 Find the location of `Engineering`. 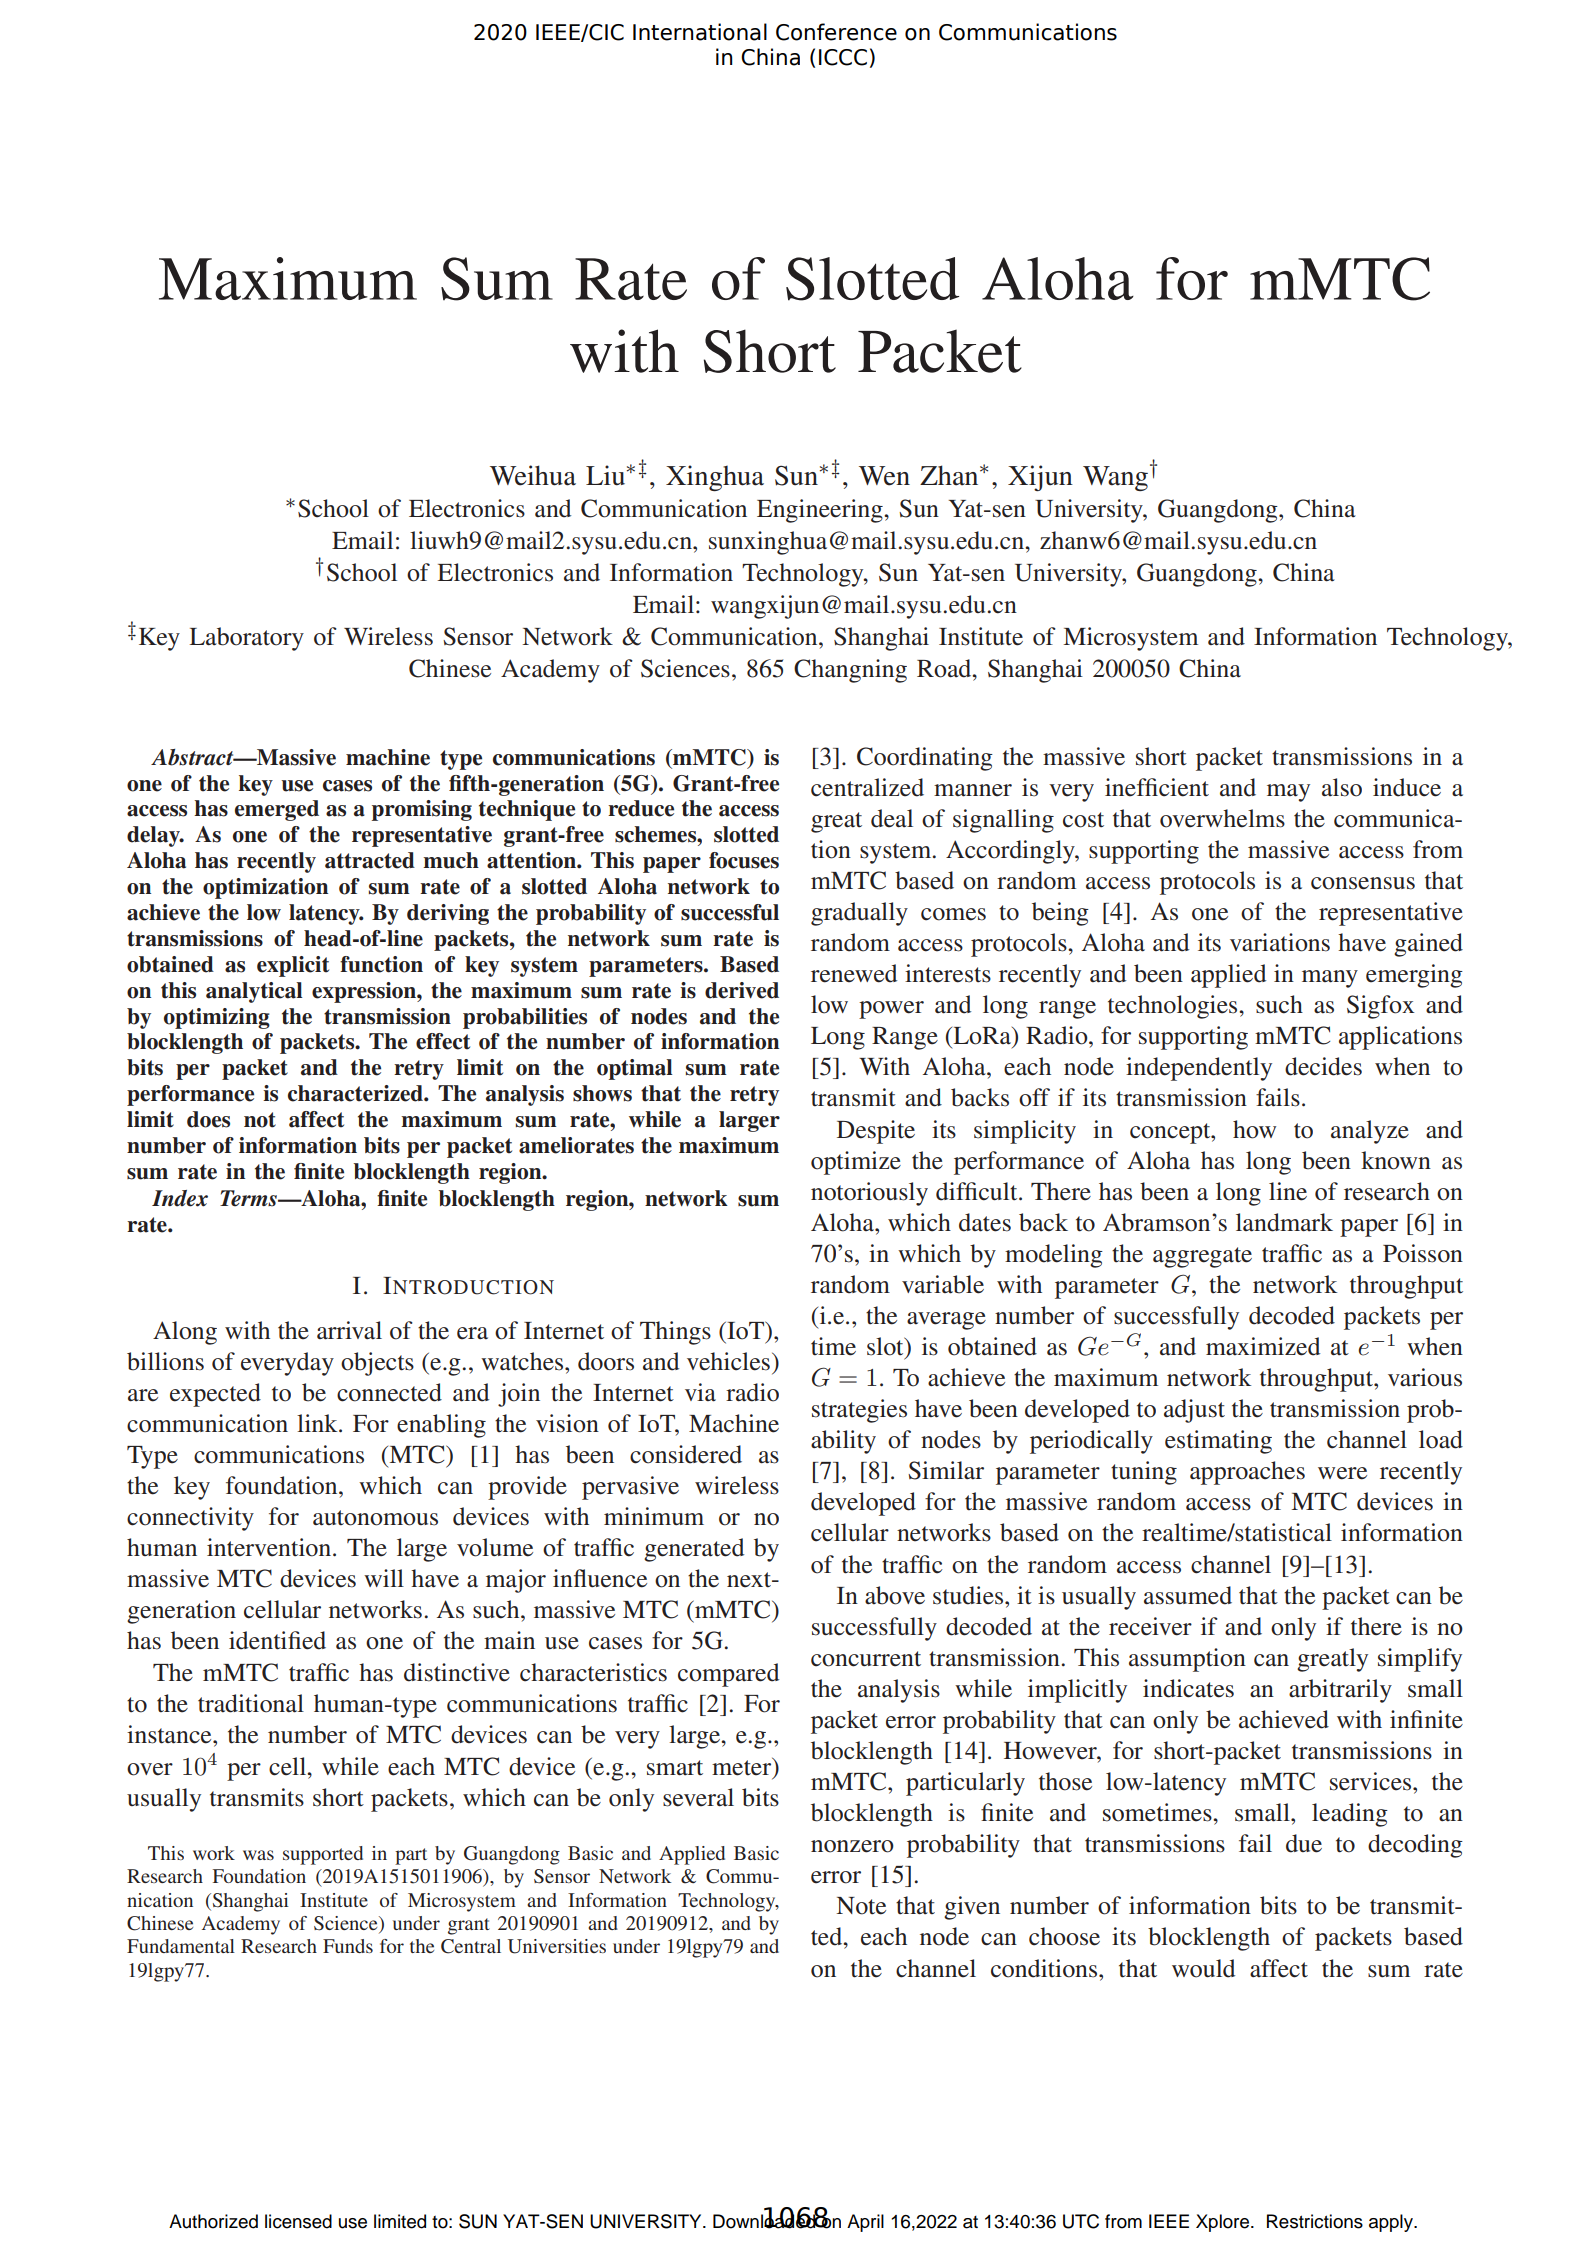

Engineering is located at coordinates (821, 511).
